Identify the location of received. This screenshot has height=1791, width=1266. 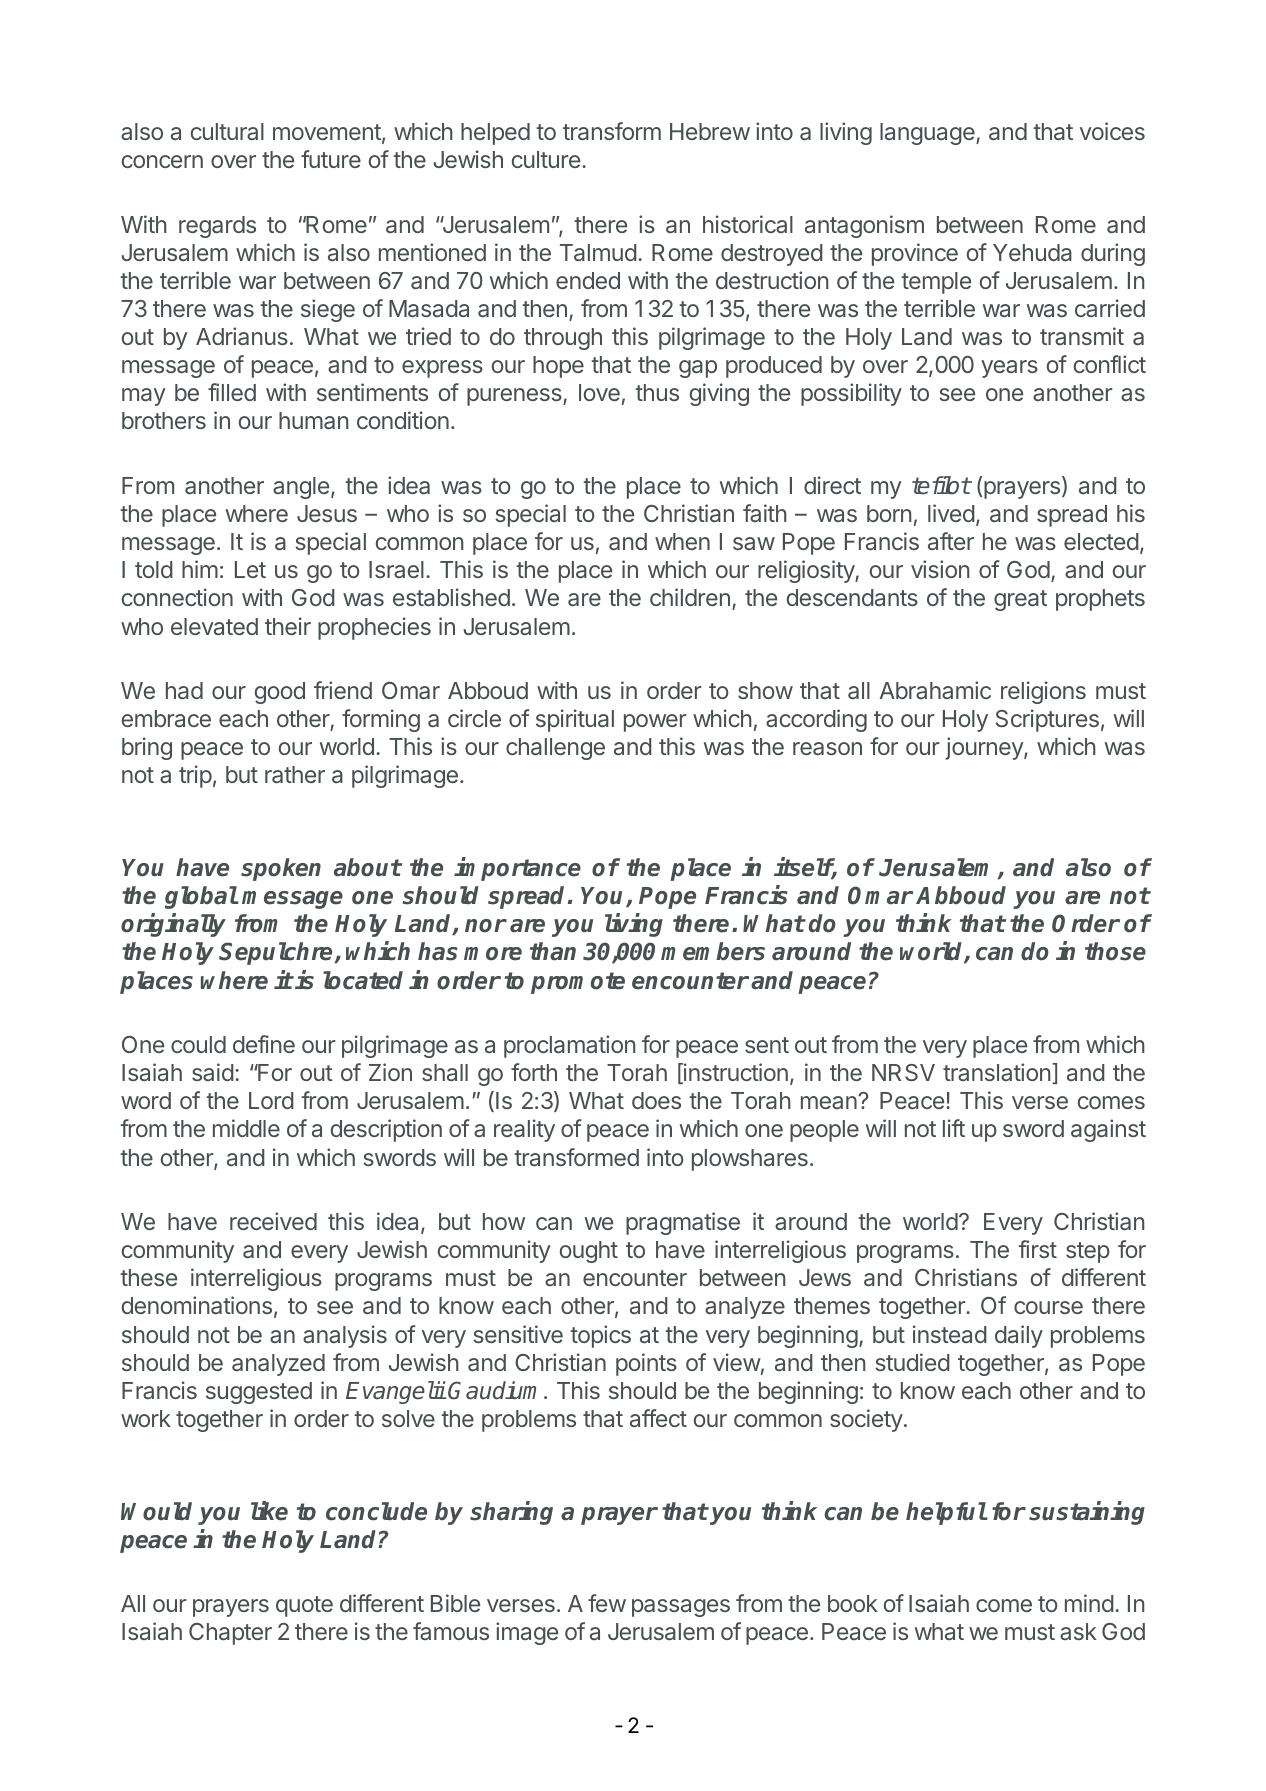
(273, 1221).
